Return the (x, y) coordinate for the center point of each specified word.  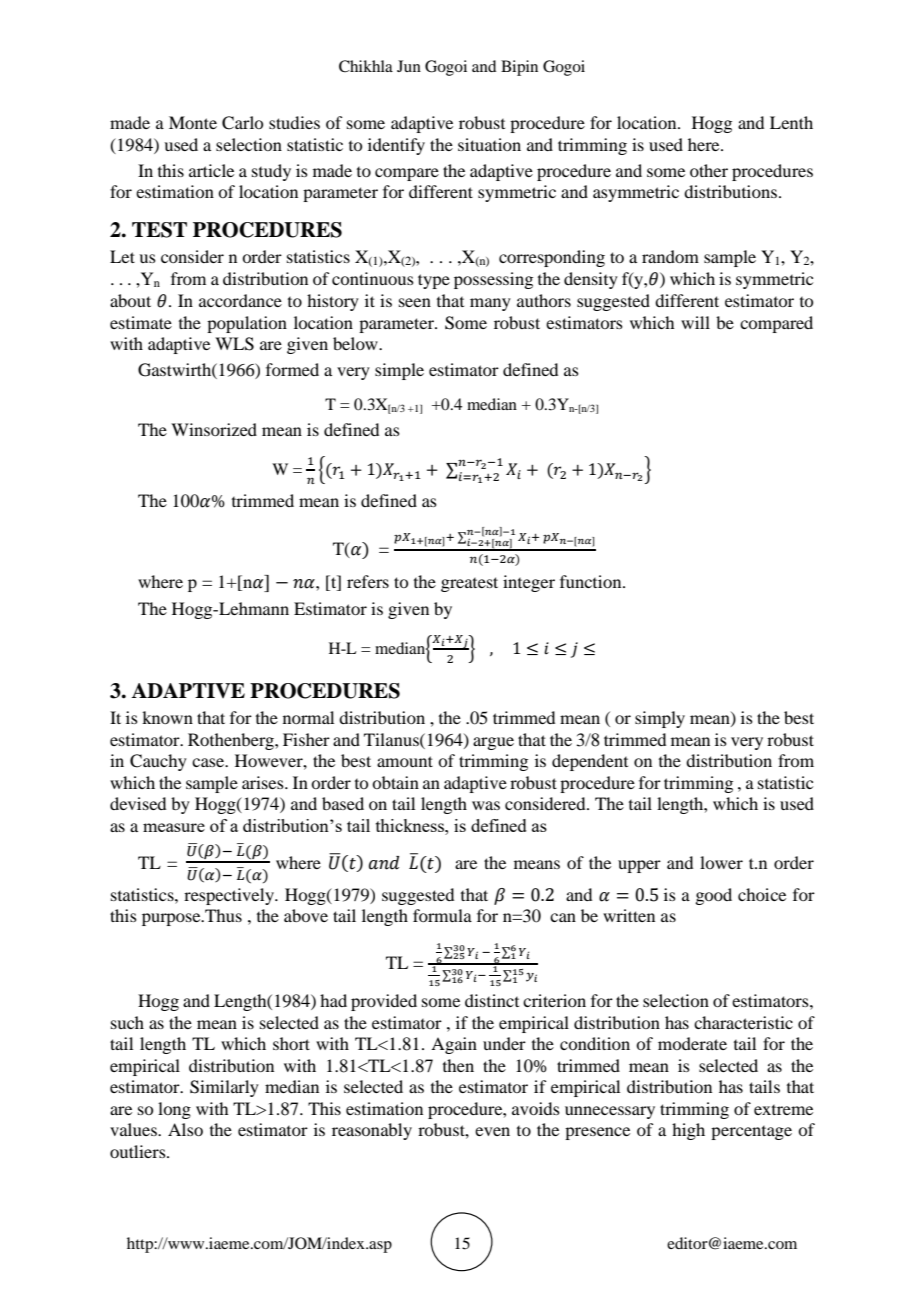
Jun (409, 66)
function (592, 581)
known (167, 717)
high (688, 1131)
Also (185, 1129)
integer (529, 583)
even (492, 1131)
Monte (193, 122)
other (709, 170)
